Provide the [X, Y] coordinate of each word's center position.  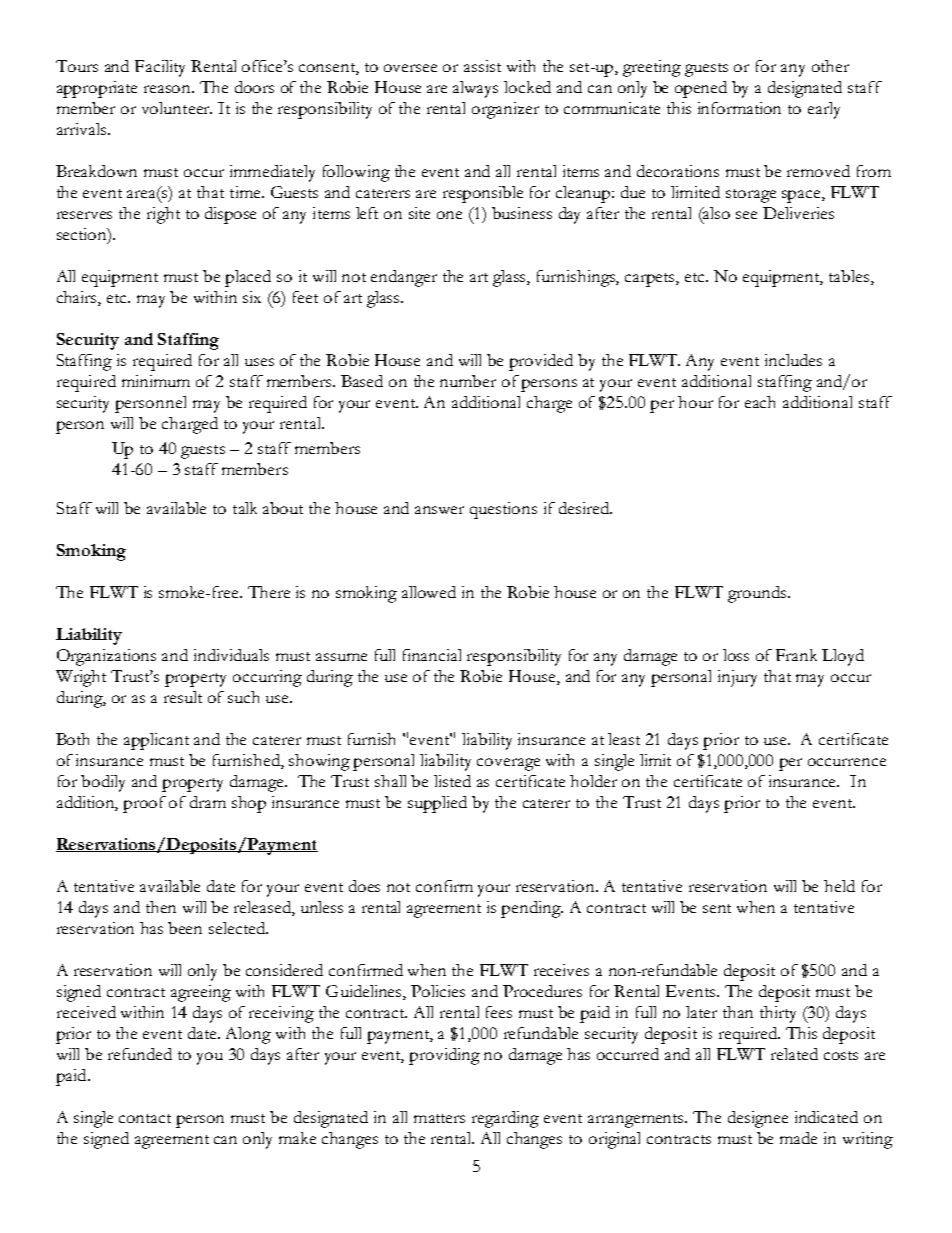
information [739, 108]
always [475, 89]
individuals [231, 655]
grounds [758, 594]
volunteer [177, 108]
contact [145, 1118]
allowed [429, 592]
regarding [505, 1119]
